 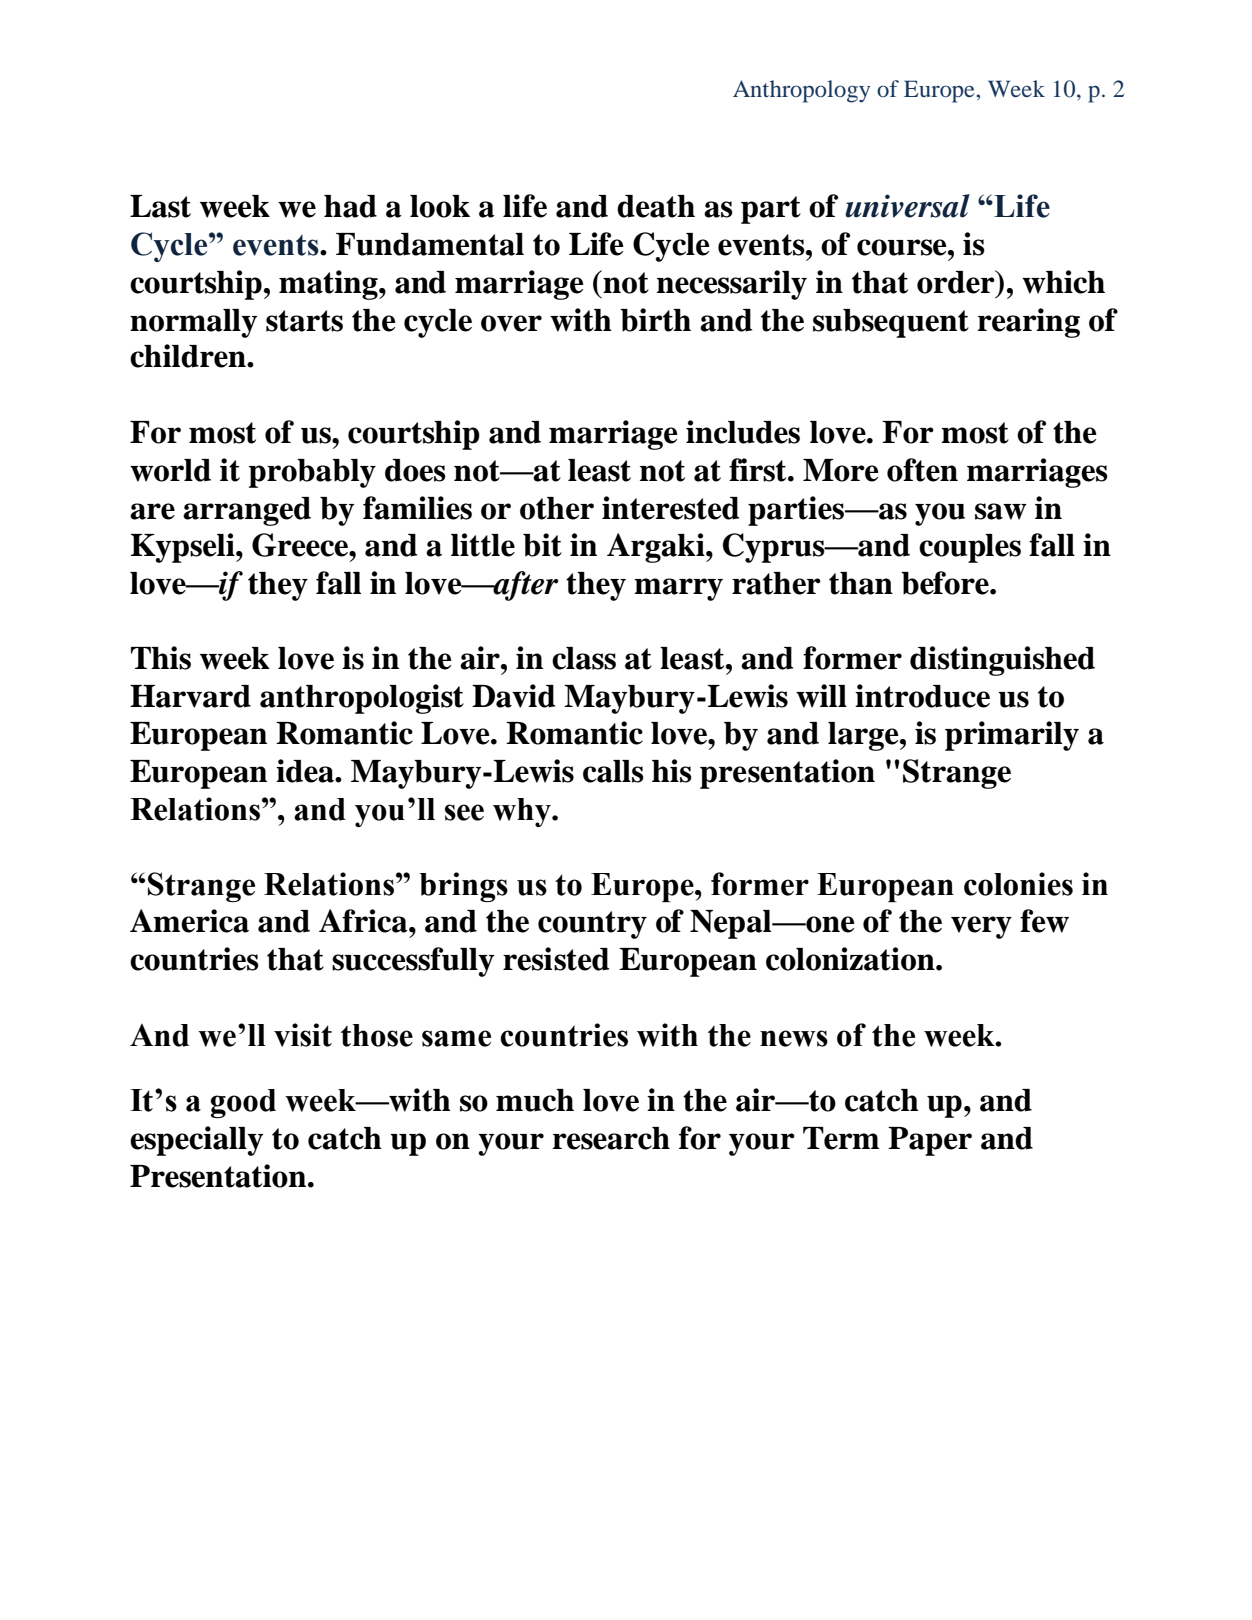 I want to click on country, so click(x=592, y=925).
